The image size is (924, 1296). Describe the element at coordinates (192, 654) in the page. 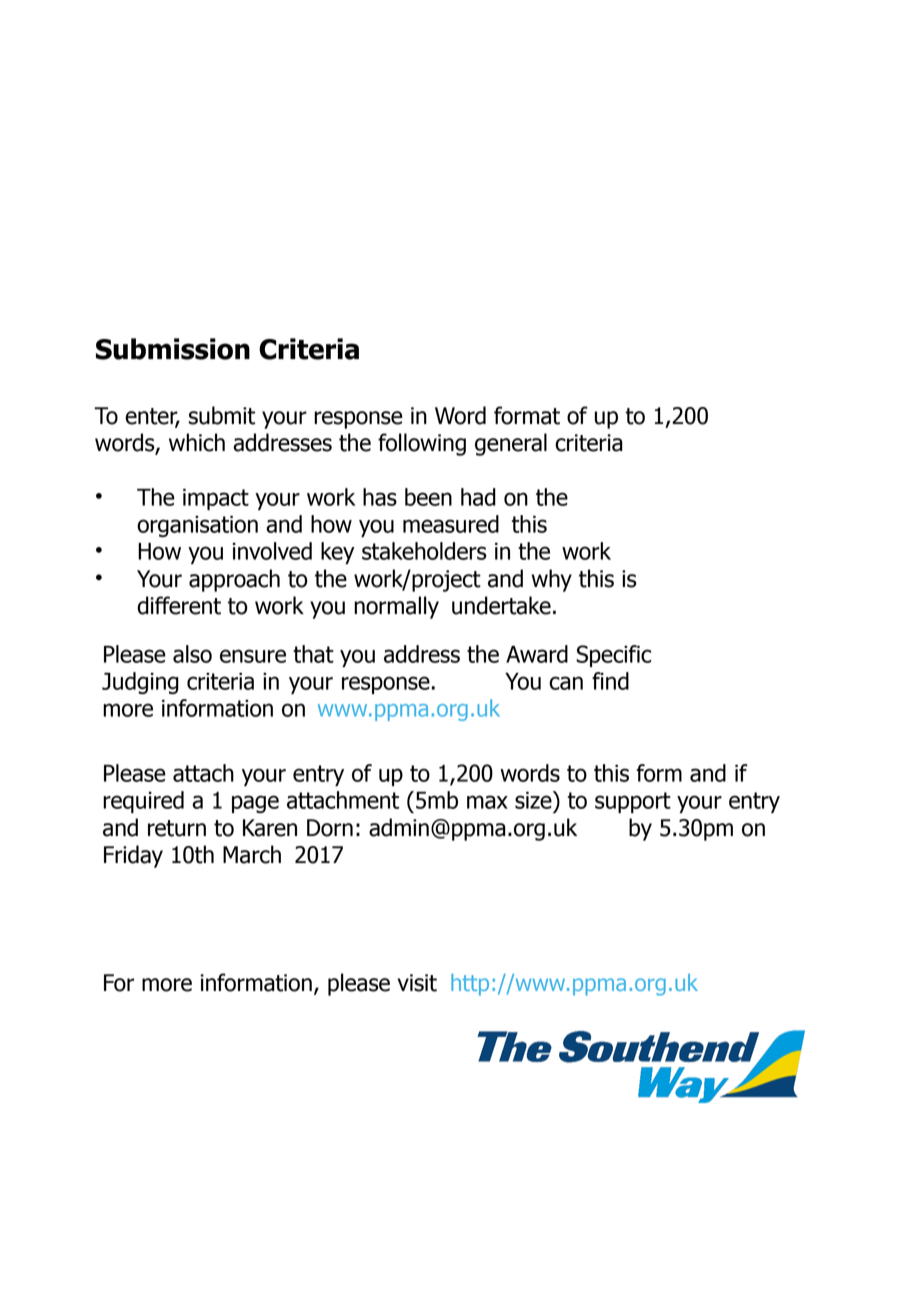

I see `also` at that location.
